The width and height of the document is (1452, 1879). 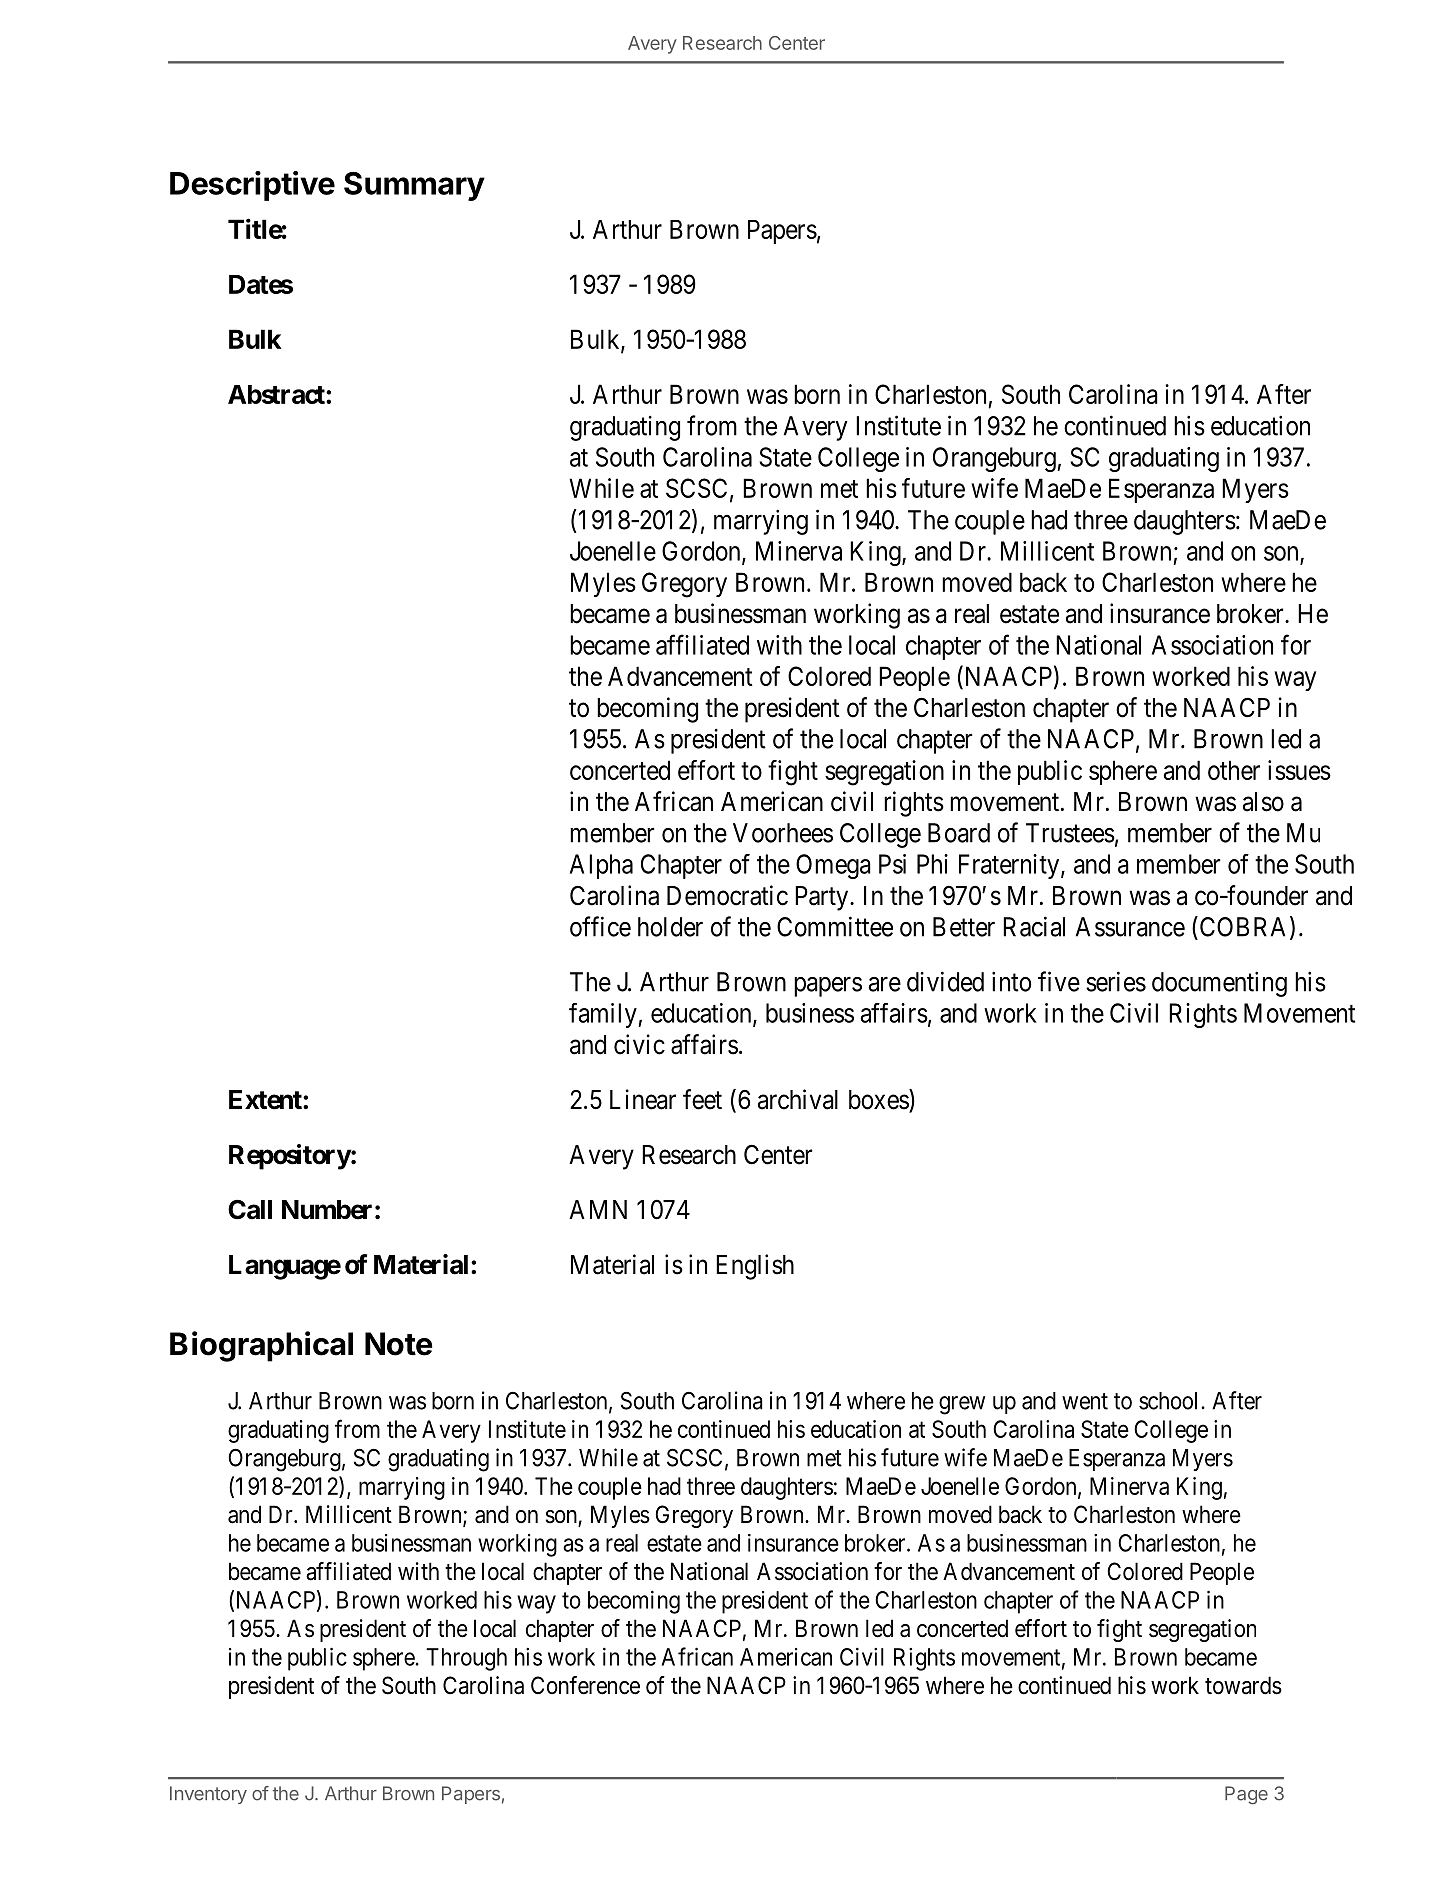 I want to click on Committee, so click(x=835, y=926).
